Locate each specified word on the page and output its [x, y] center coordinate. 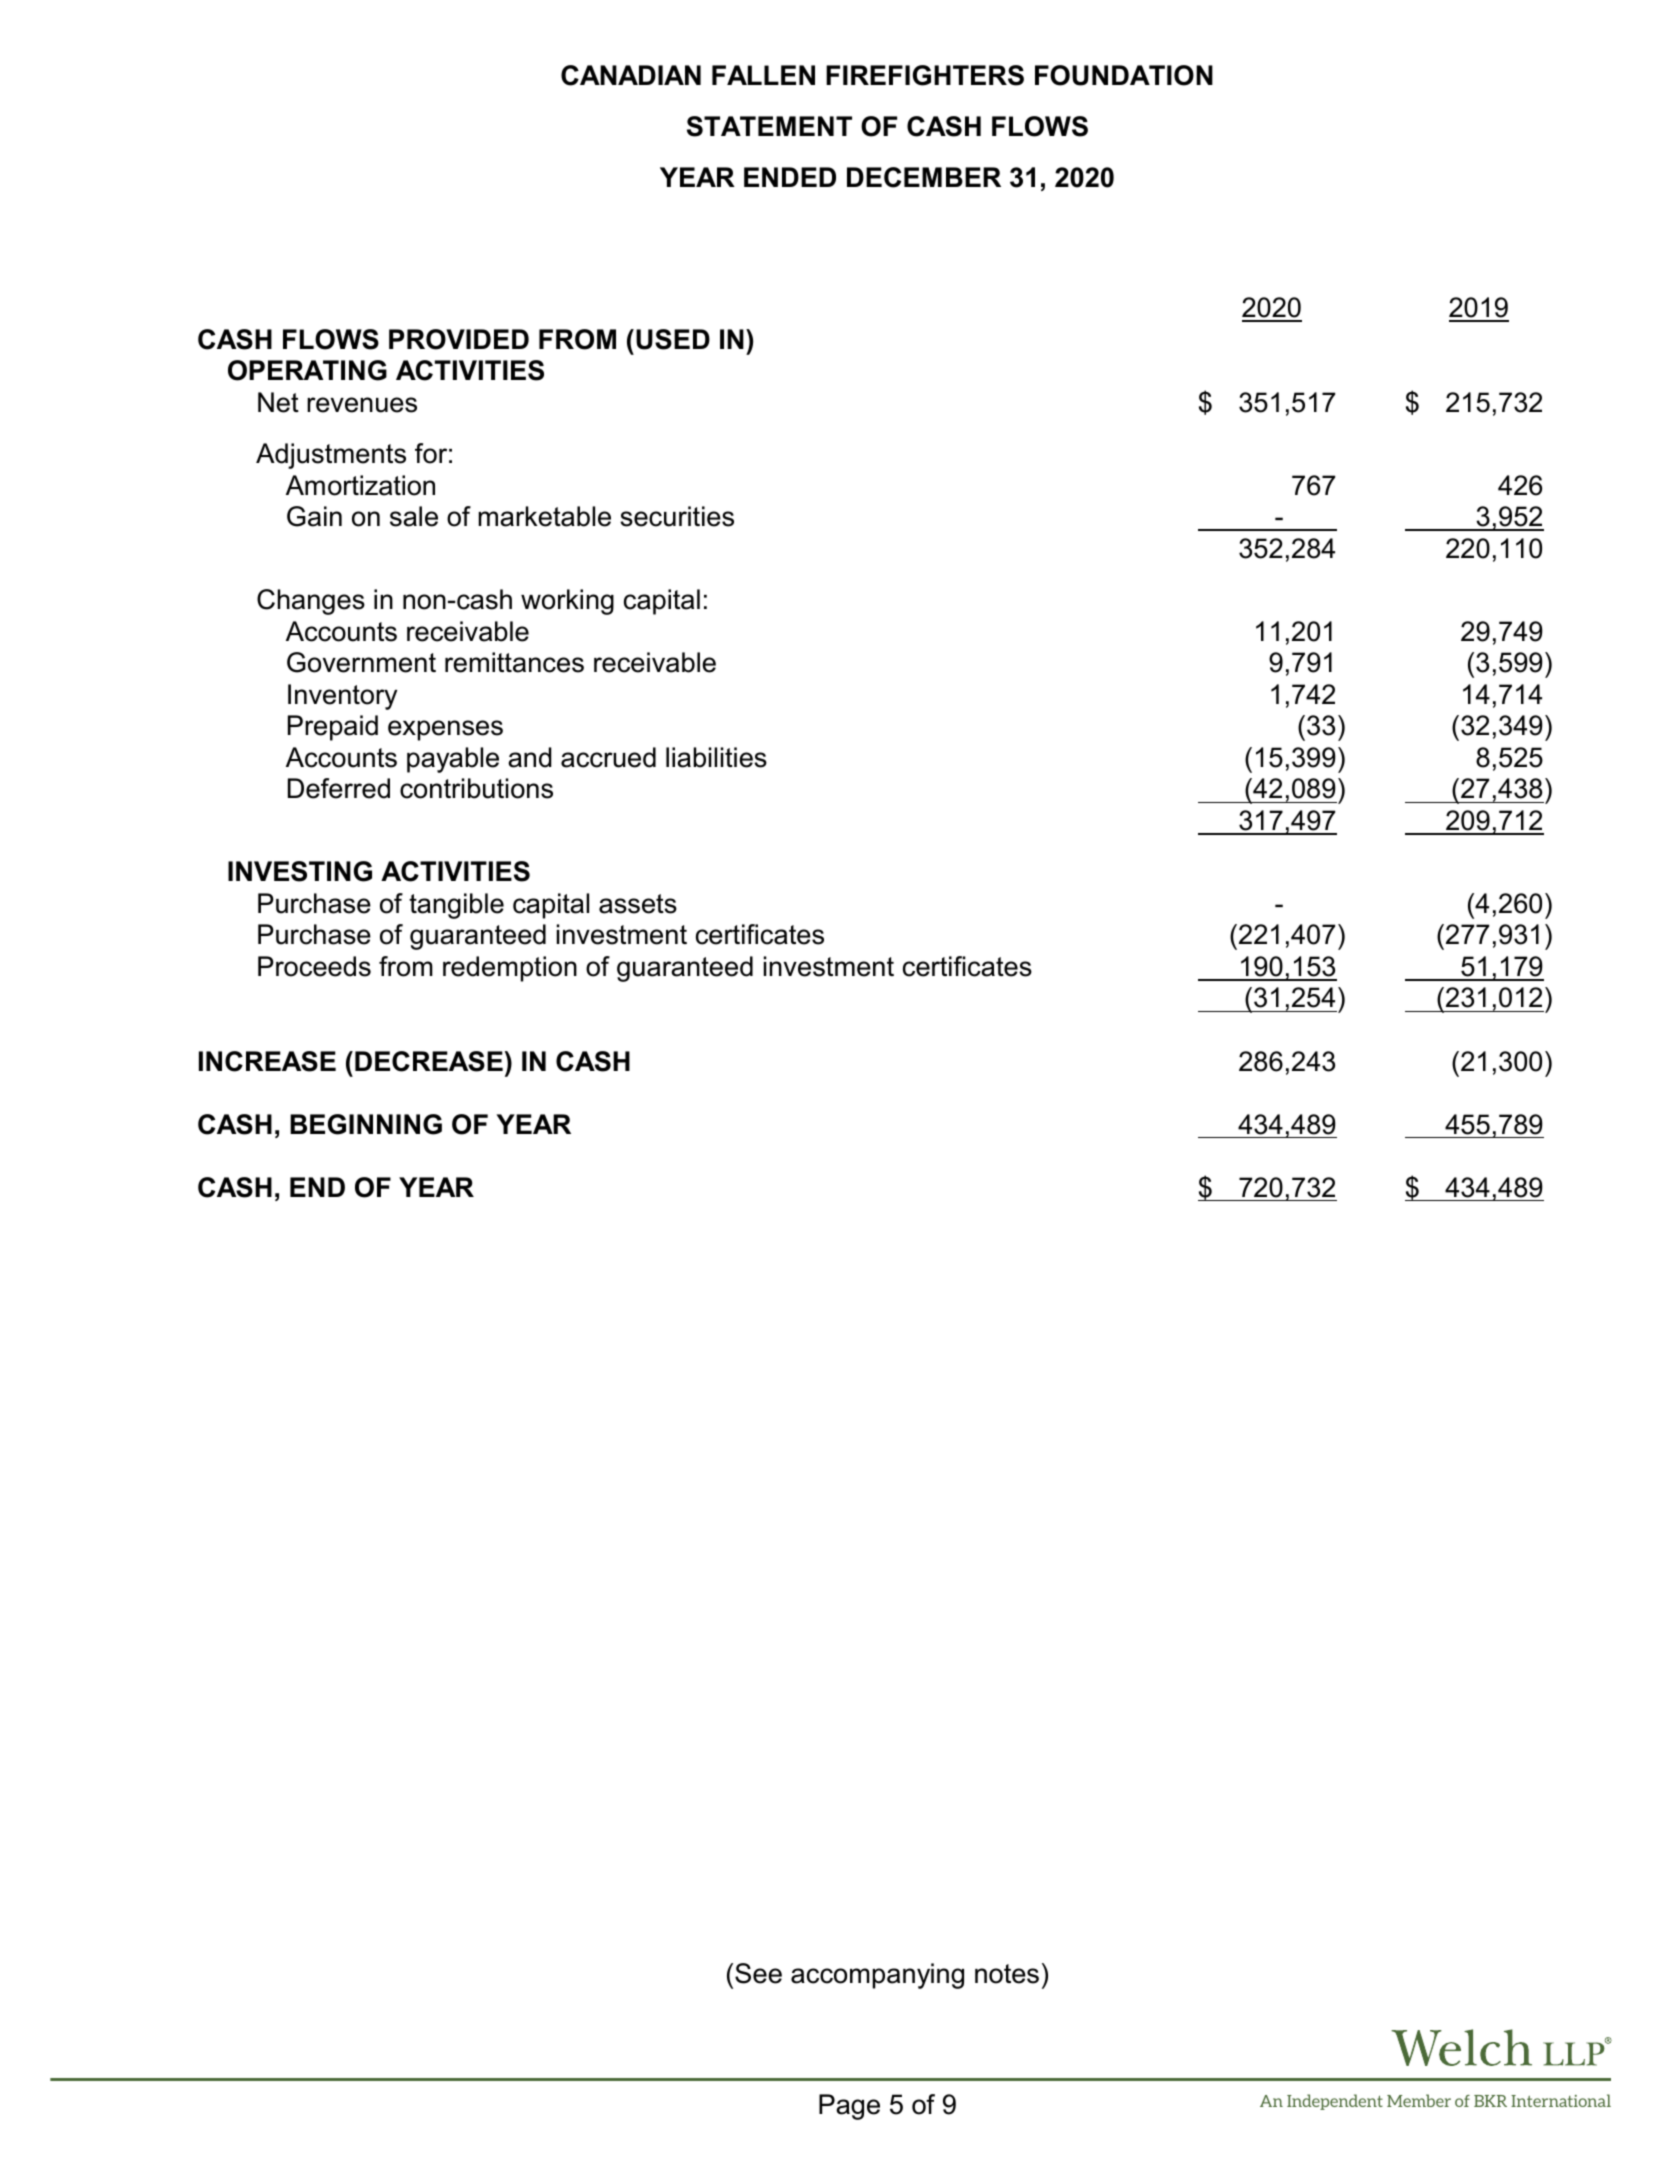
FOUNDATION [1124, 75]
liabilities [716, 757]
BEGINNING [366, 1124]
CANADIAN [631, 75]
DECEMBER [924, 177]
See [758, 1973]
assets [638, 904]
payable [453, 760]
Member [1419, 2100]
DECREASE [429, 1061]
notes [1007, 1974]
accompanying [877, 1976]
